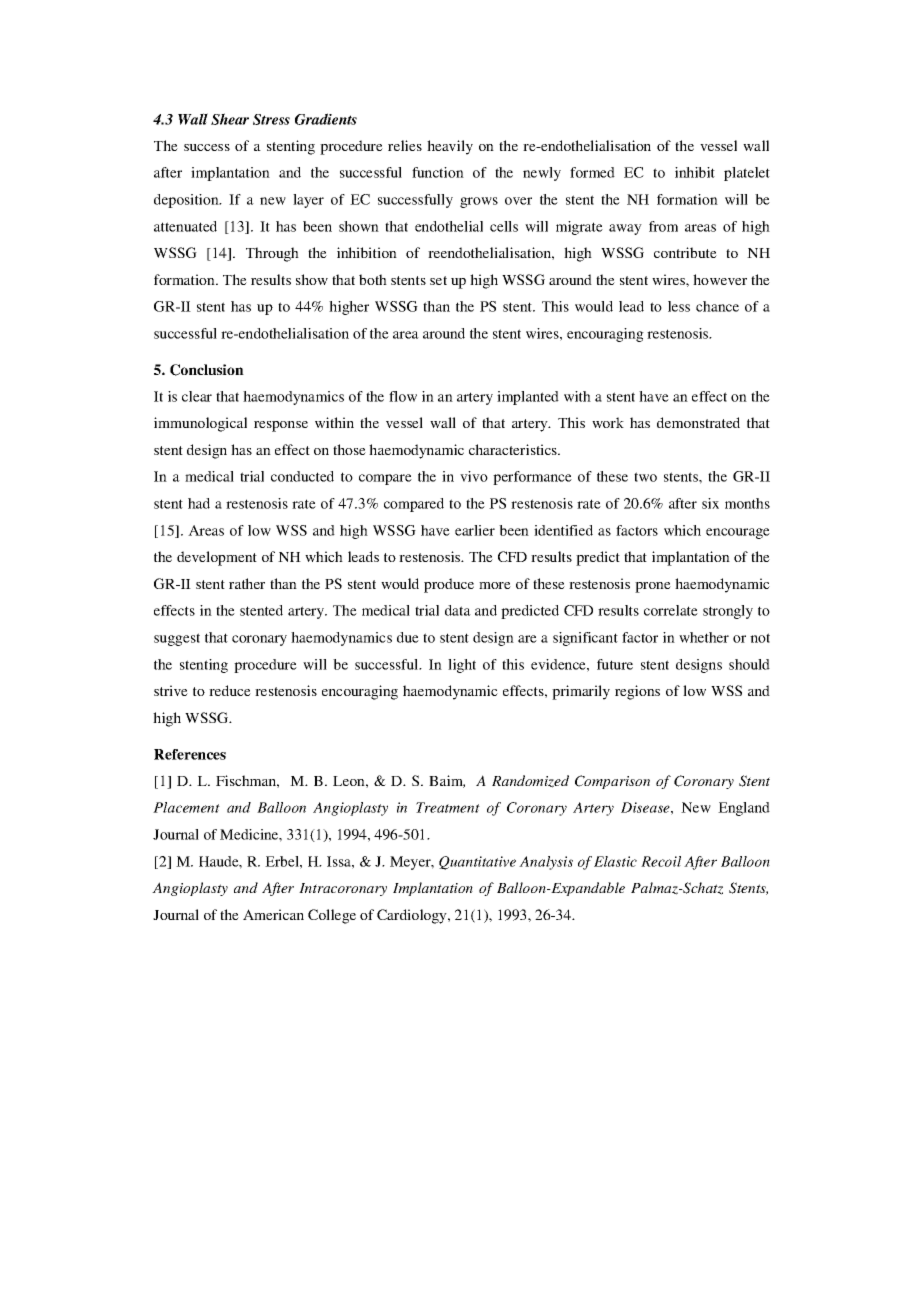 The image size is (924, 1308). What do you see at coordinates (438, 280) in the page?
I see `set` at bounding box center [438, 280].
